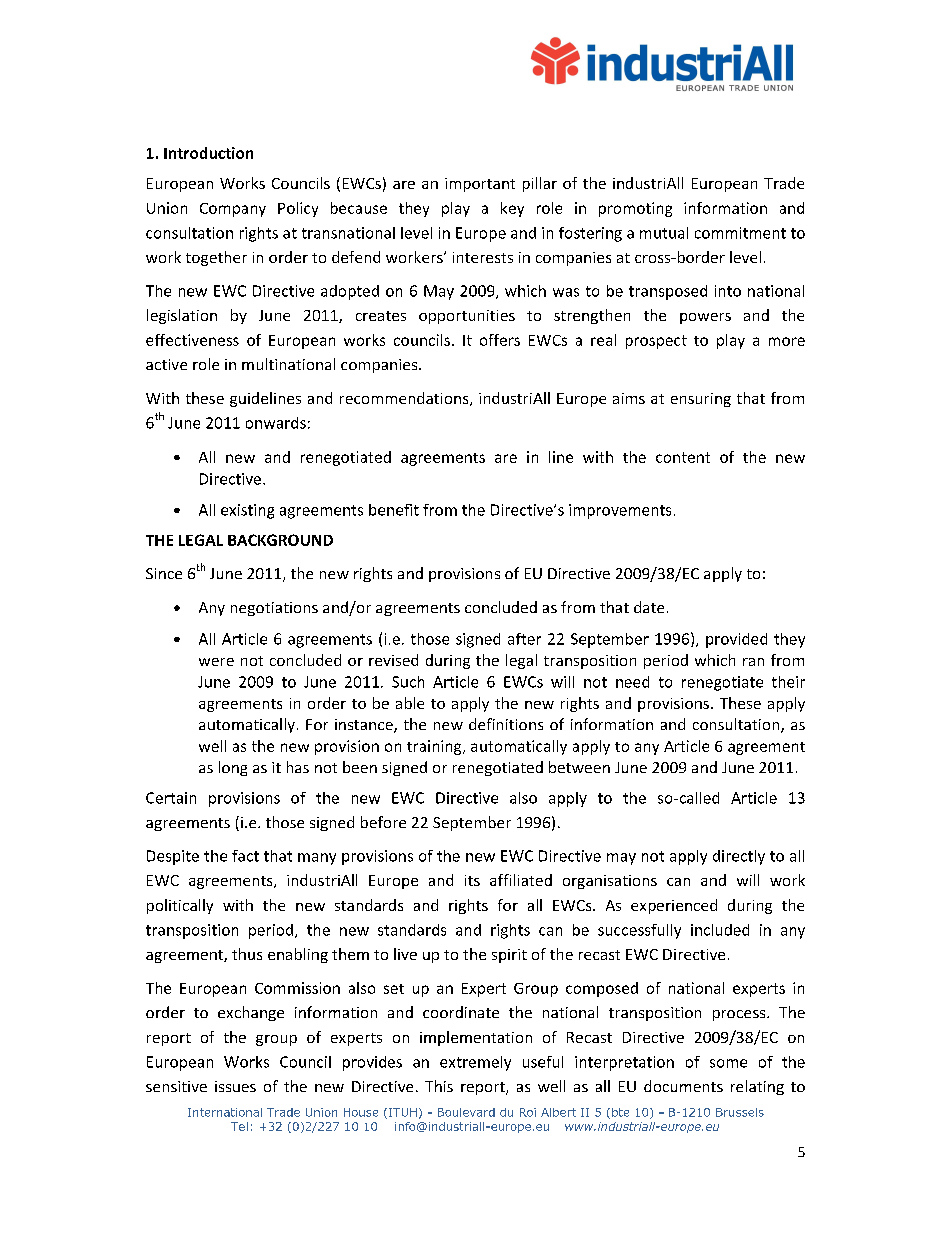  What do you see at coordinates (405, 399) in the image?
I see `recommendations` at bounding box center [405, 399].
